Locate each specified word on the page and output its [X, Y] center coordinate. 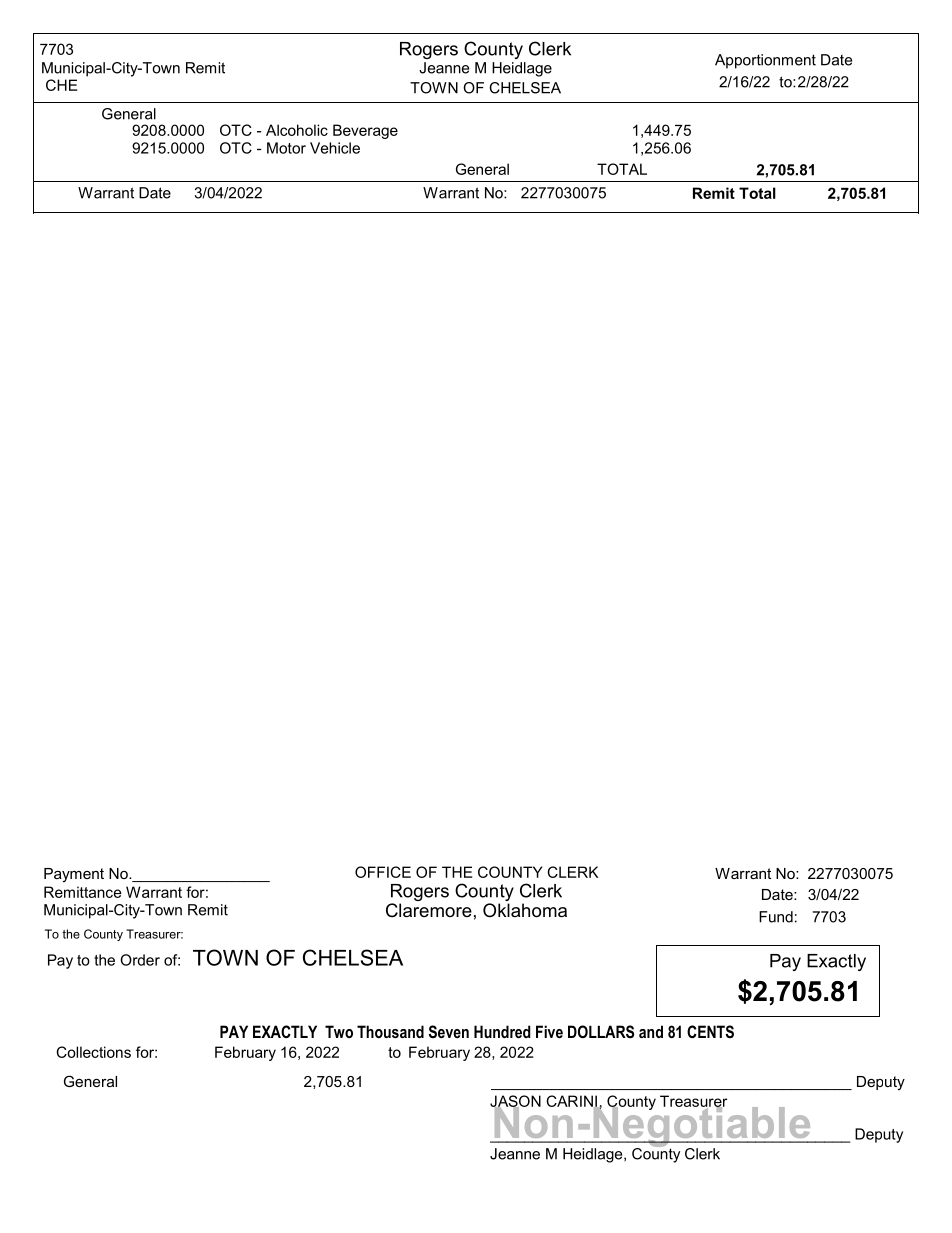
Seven [449, 1031]
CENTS [710, 1031]
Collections [93, 1052]
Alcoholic [297, 130]
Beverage [365, 131]
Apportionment [765, 61]
